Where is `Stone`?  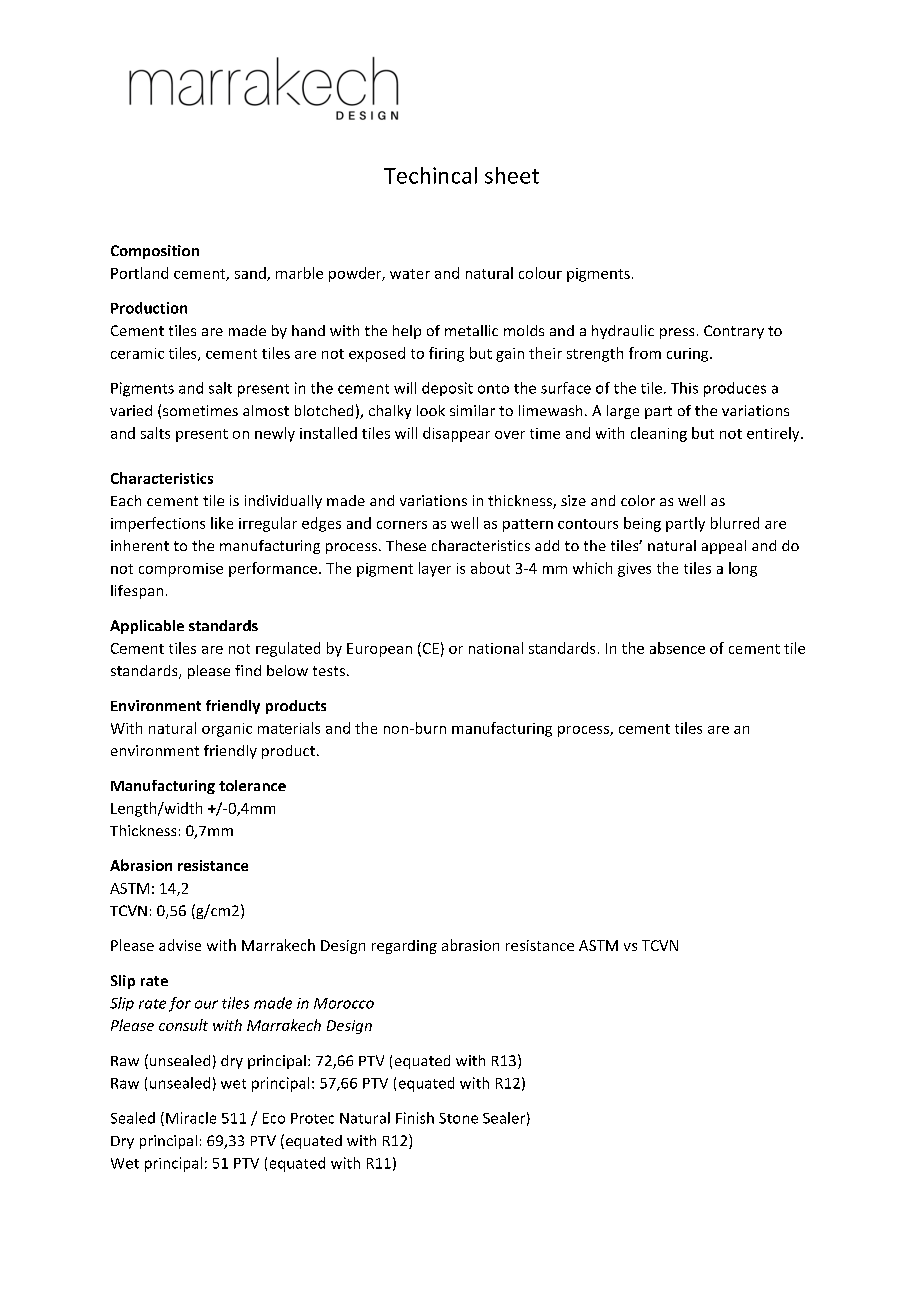 Stone is located at coordinates (458, 1118).
